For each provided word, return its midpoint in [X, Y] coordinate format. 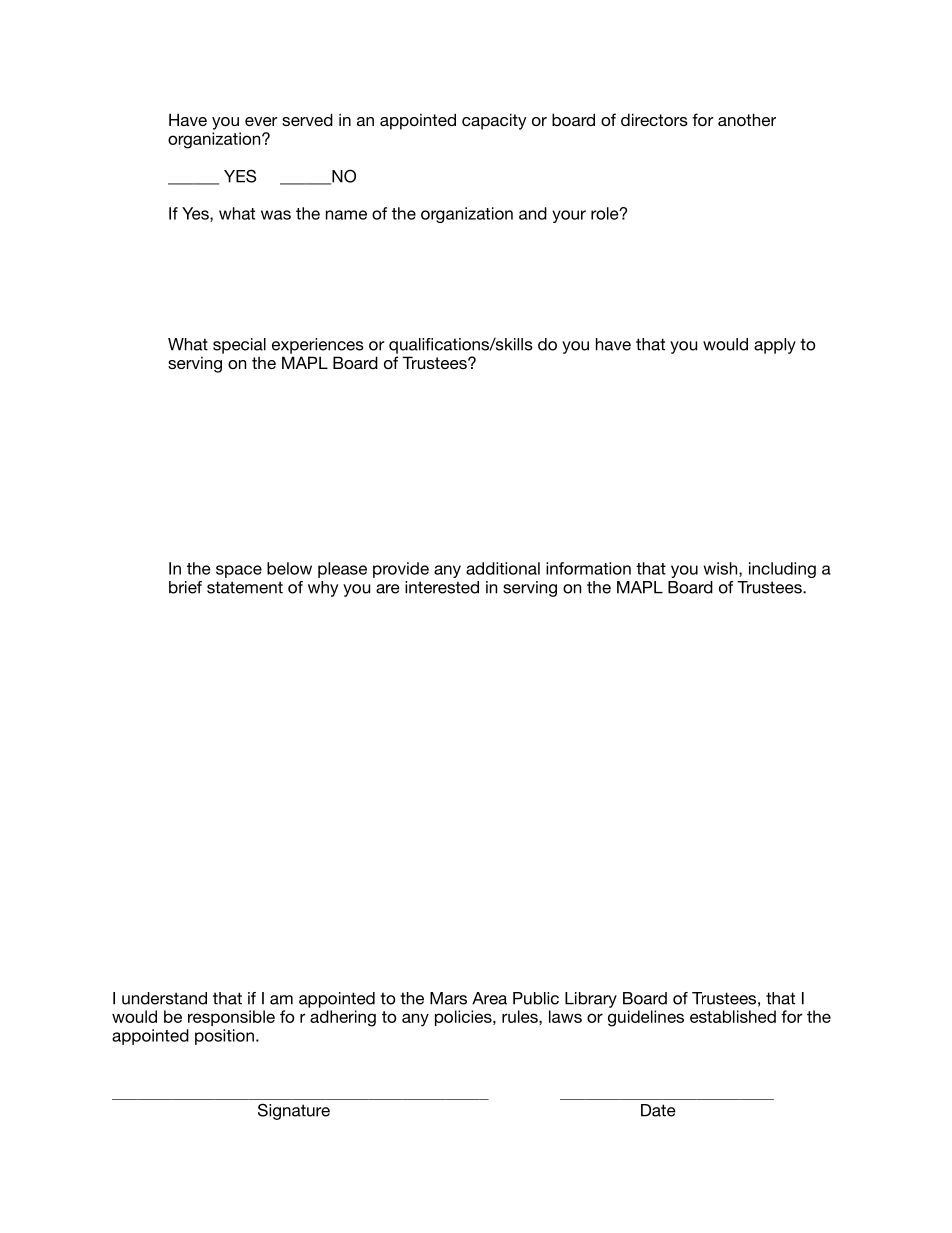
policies [464, 1018]
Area [489, 998]
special [239, 346]
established [733, 1016]
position [224, 1037]
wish [722, 569]
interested [442, 587]
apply [775, 346]
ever [261, 121]
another [747, 119]
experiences [318, 346]
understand [164, 998]
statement [245, 587]
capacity [494, 121]
